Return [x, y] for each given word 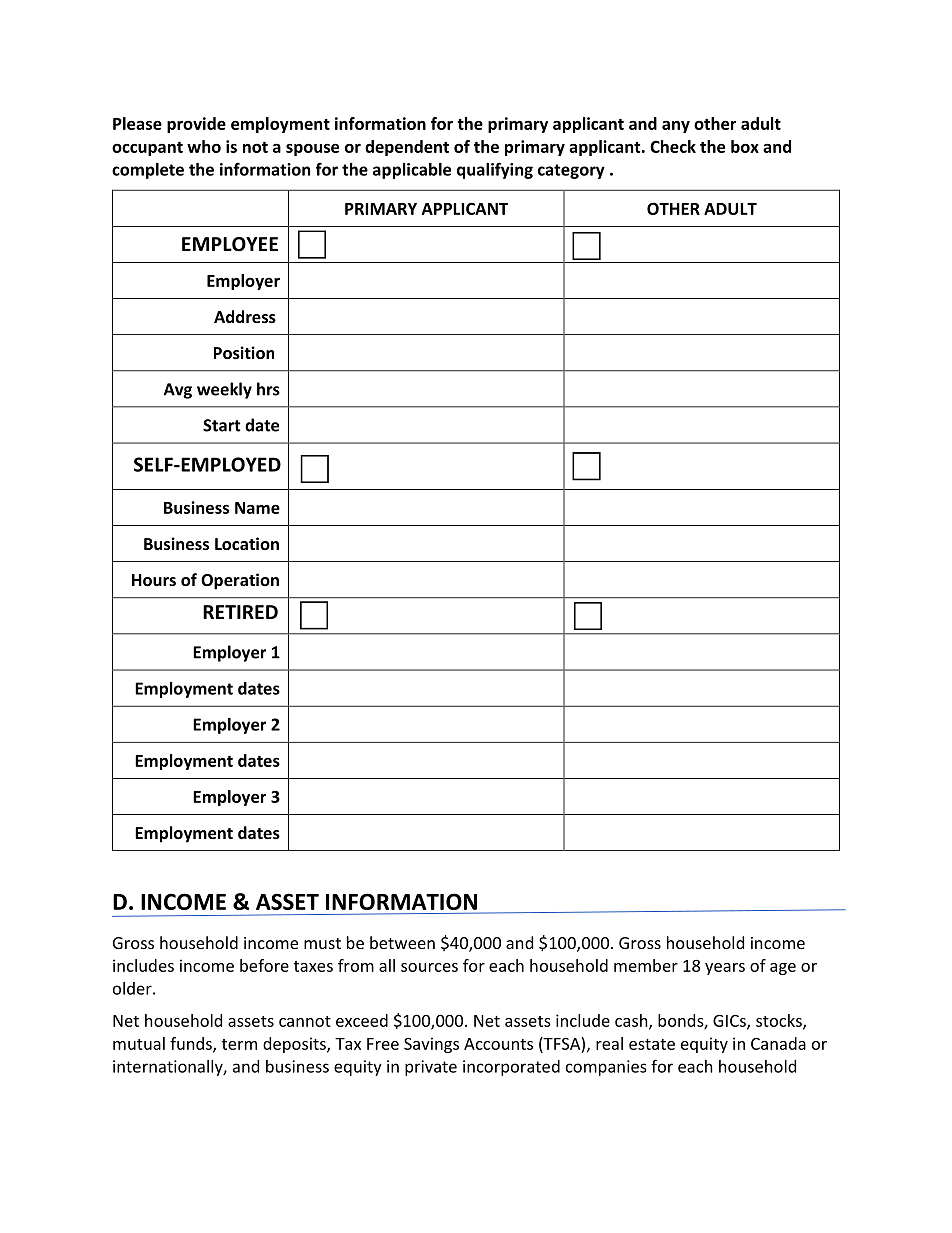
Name [257, 508]
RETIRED [240, 612]
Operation [240, 581]
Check [673, 146]
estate [652, 1044]
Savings [431, 1045]
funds [192, 1044]
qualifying [495, 170]
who [204, 146]
